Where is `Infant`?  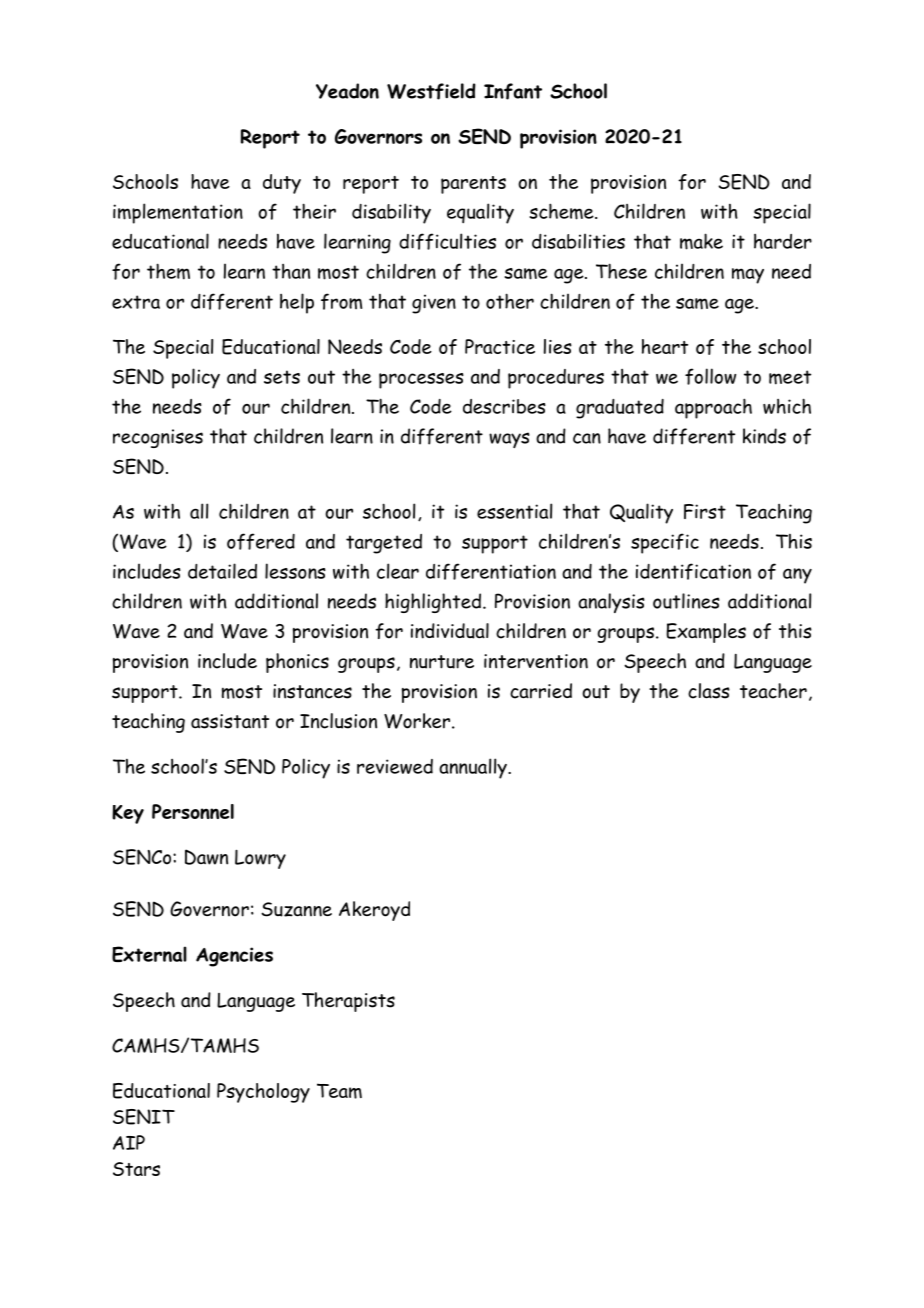 Infant is located at coordinates (513, 91).
